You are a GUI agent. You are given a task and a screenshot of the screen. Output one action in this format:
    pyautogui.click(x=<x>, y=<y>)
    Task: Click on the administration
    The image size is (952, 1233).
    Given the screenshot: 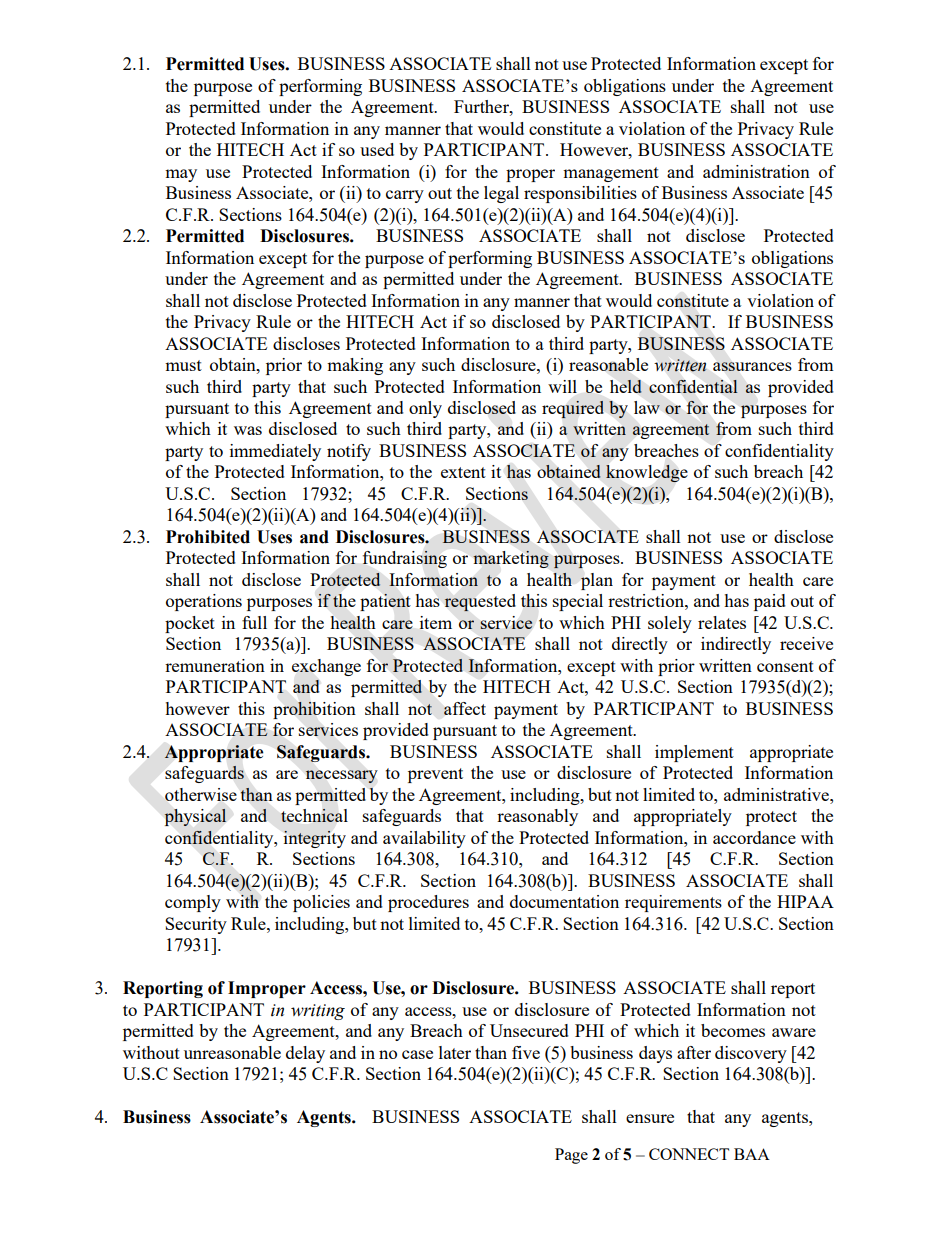 What is the action you would take?
    pyautogui.click(x=756, y=171)
